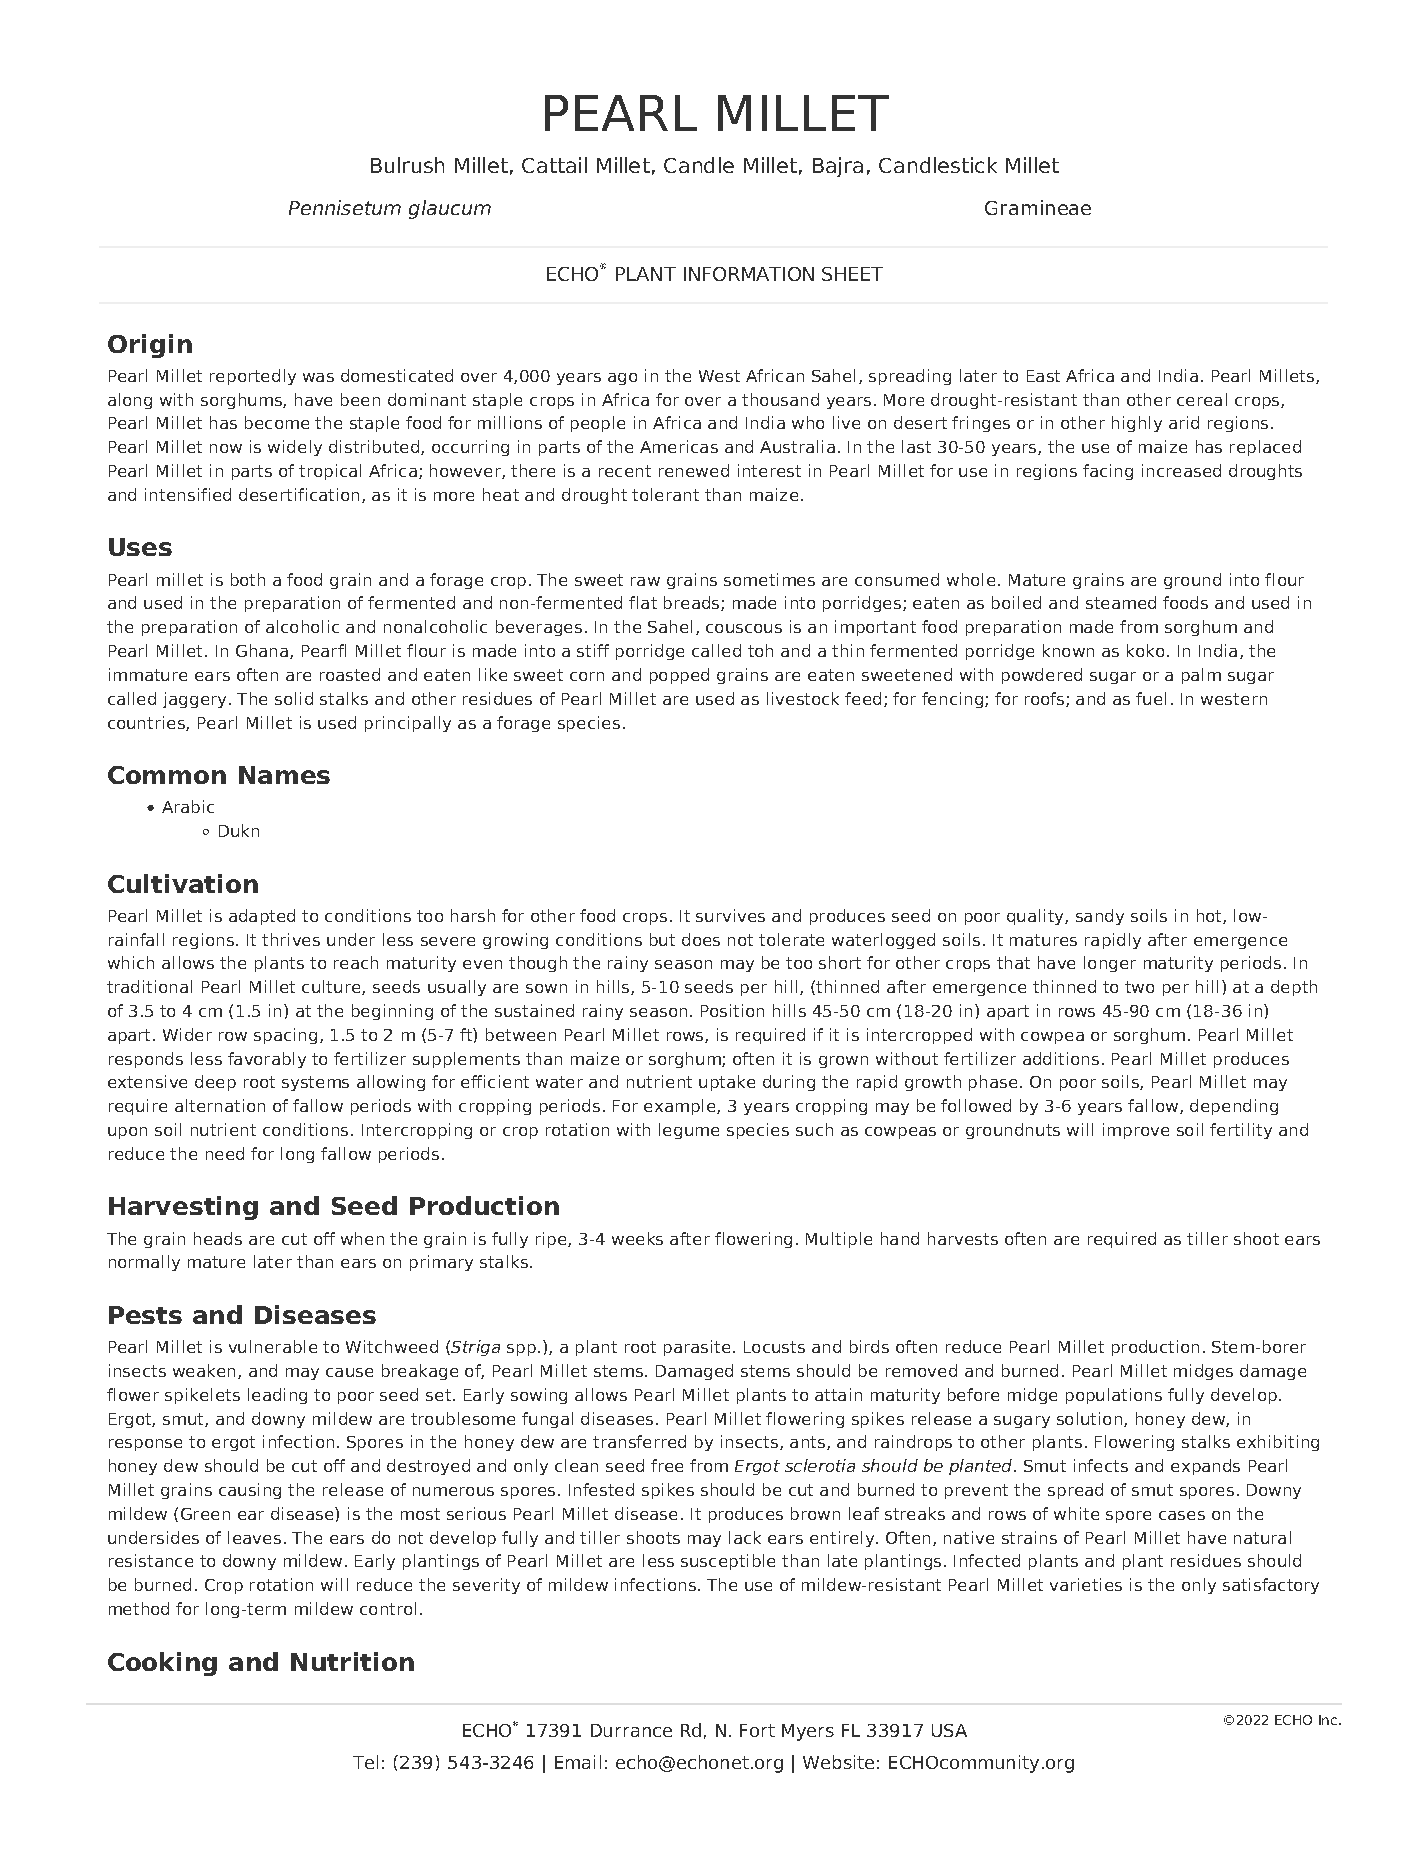  Describe the element at coordinates (679, 676) in the page. I see `popped` at that location.
